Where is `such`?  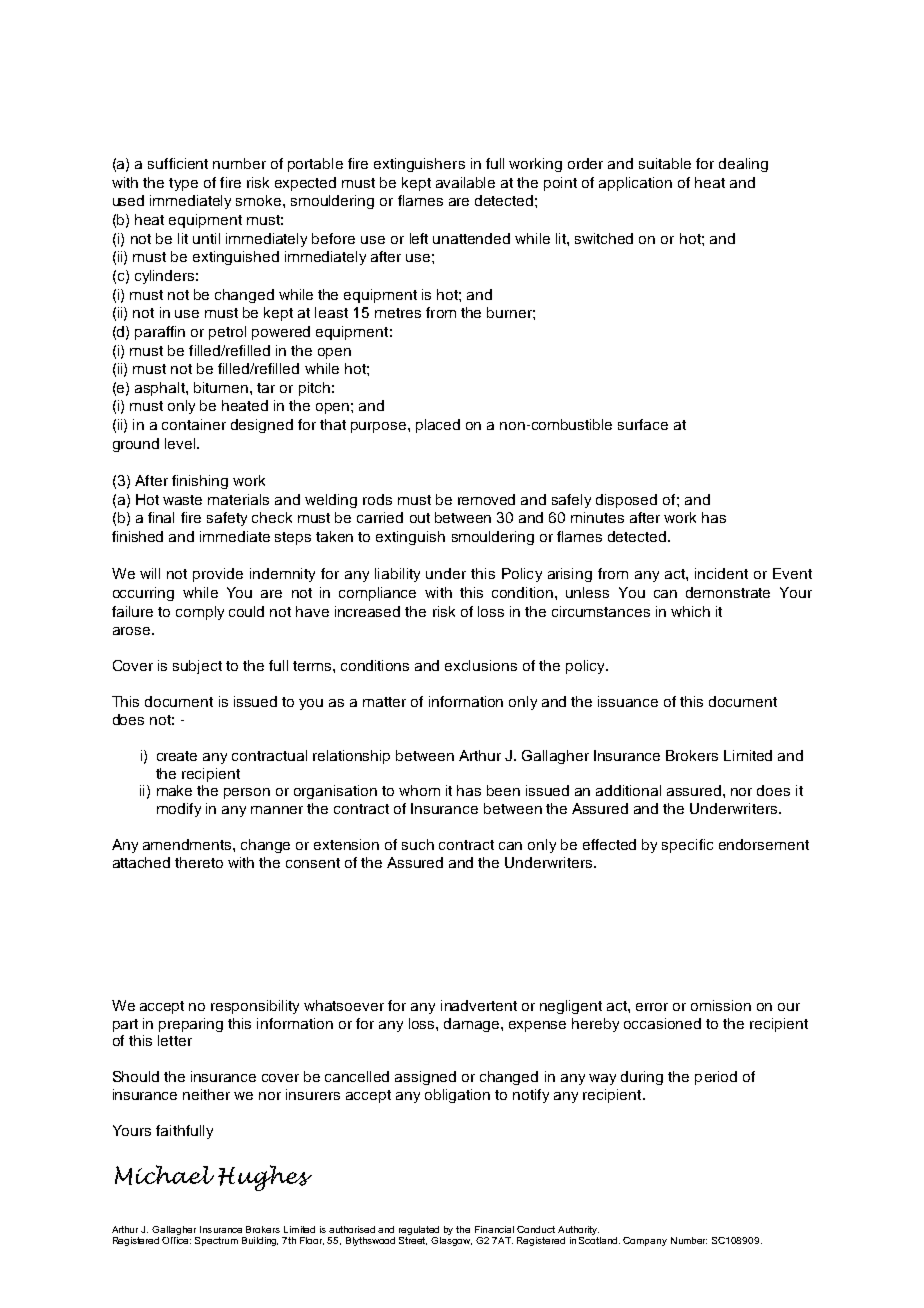
such is located at coordinates (418, 844).
